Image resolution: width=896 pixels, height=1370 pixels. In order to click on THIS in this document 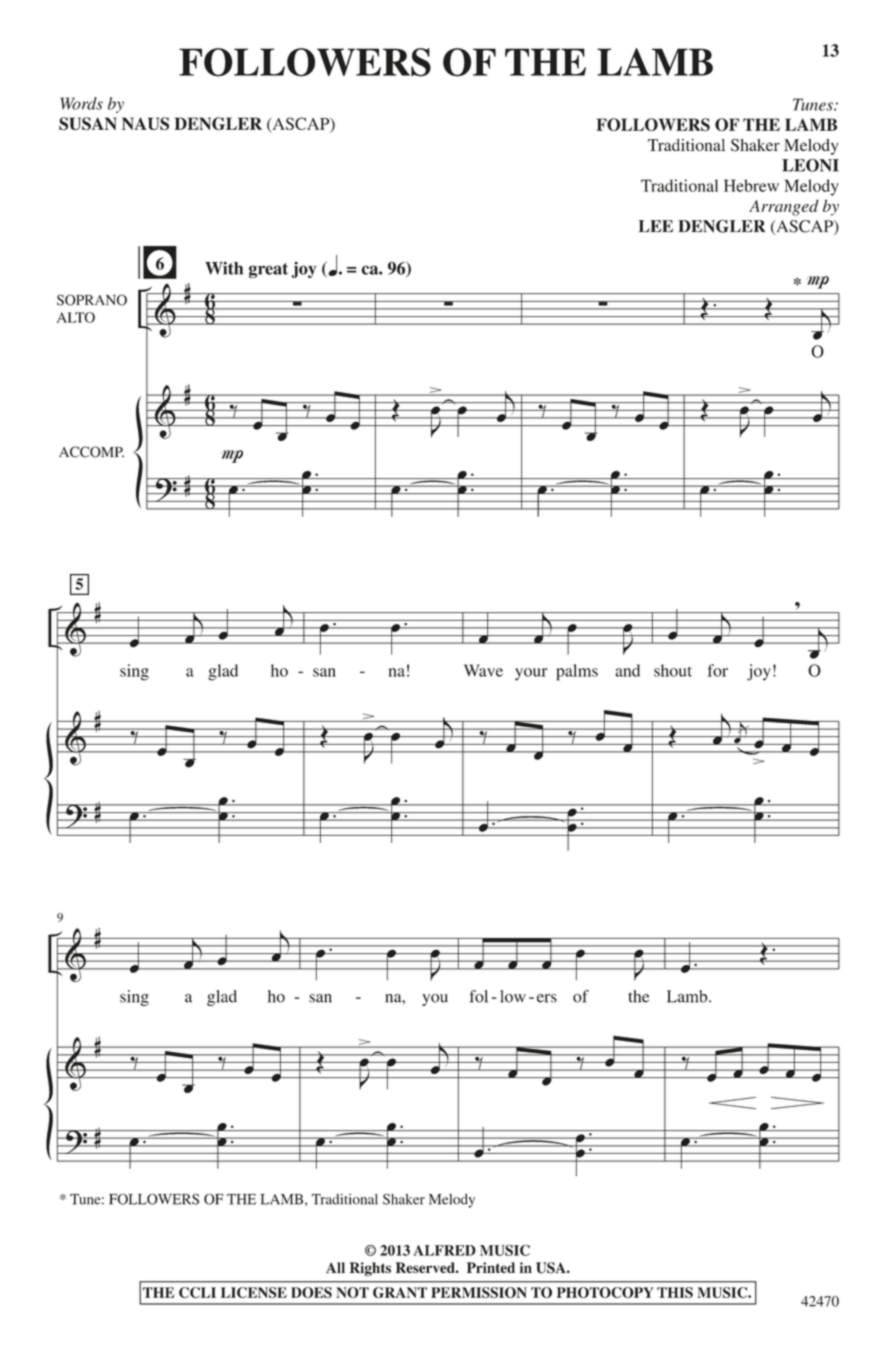, I will do `click(675, 1292)`.
